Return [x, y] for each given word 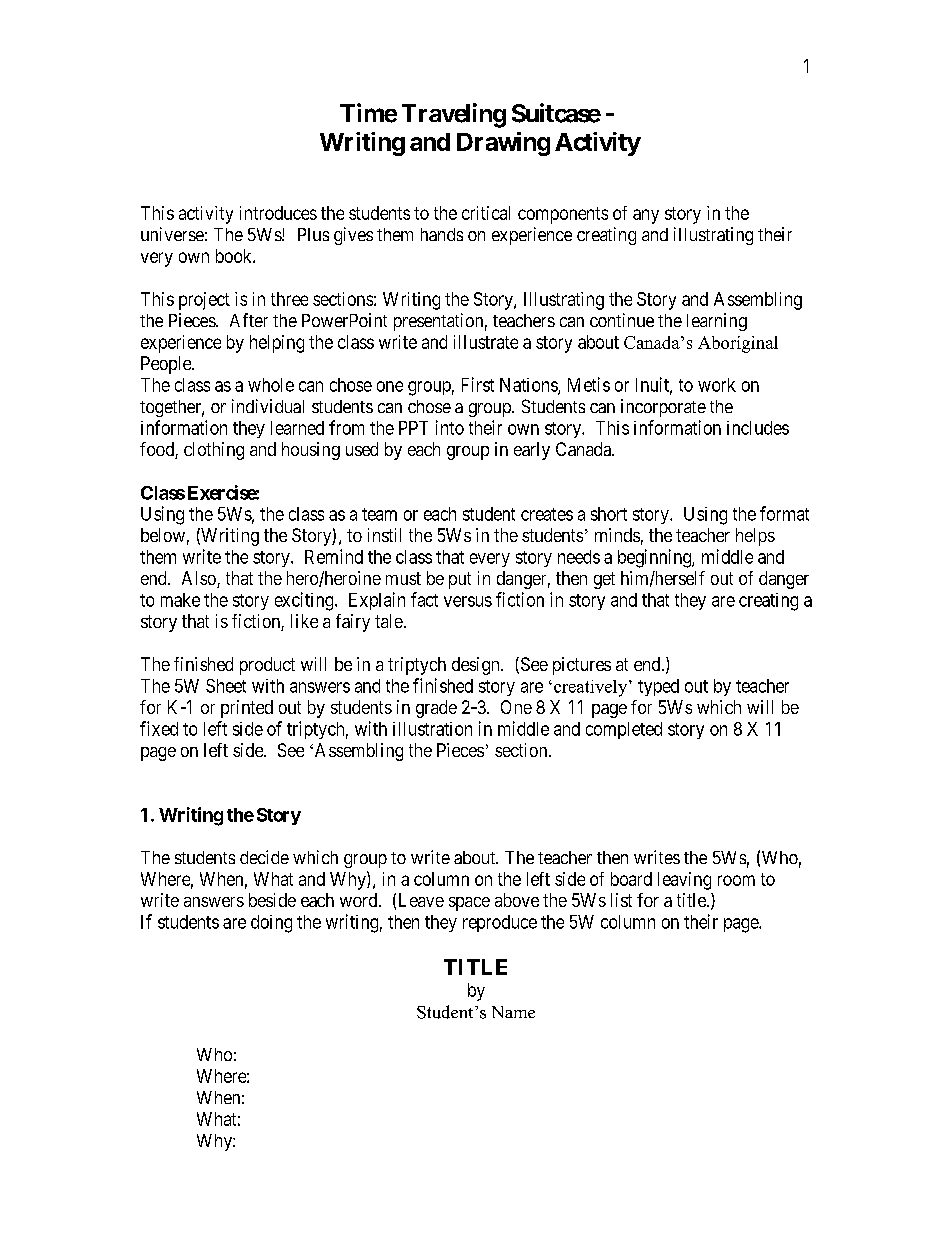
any [646, 216]
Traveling [454, 115]
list [621, 900]
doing [271, 924]
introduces [278, 213]
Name [513, 1012]
